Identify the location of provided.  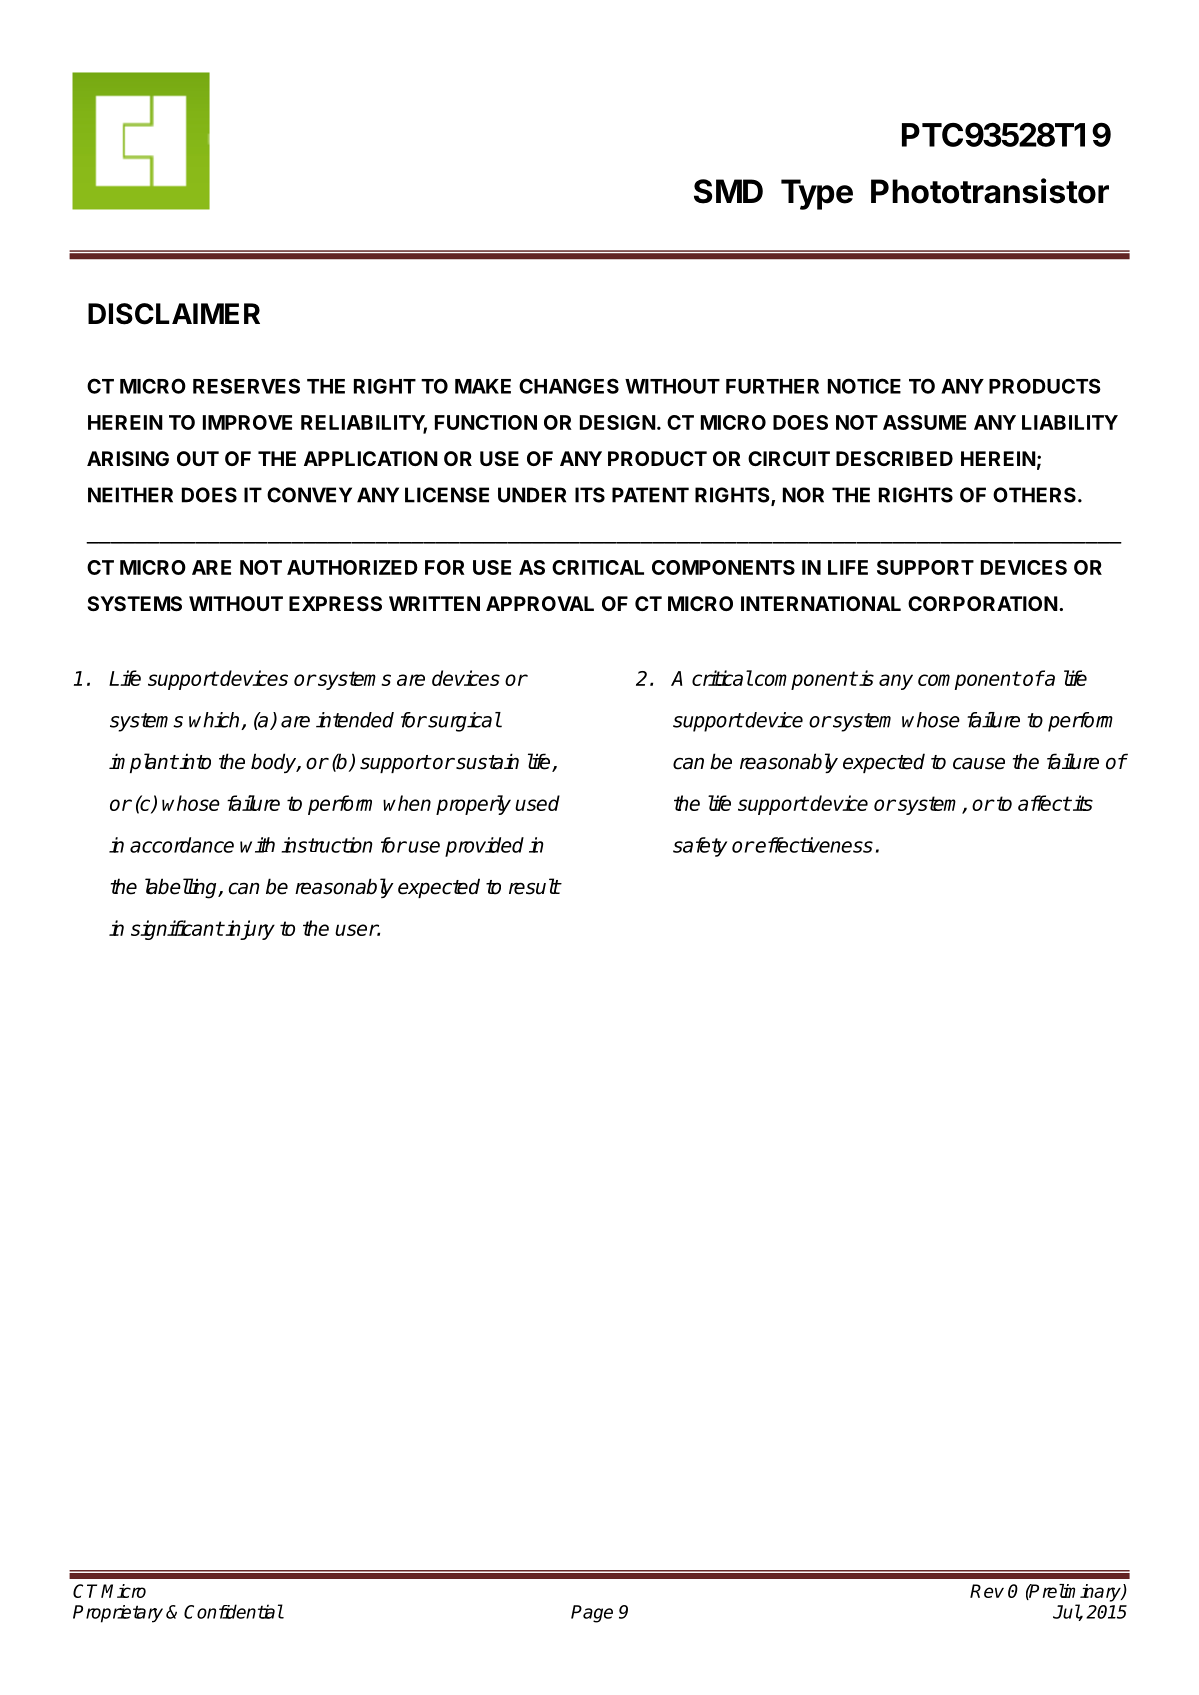
(484, 847).
